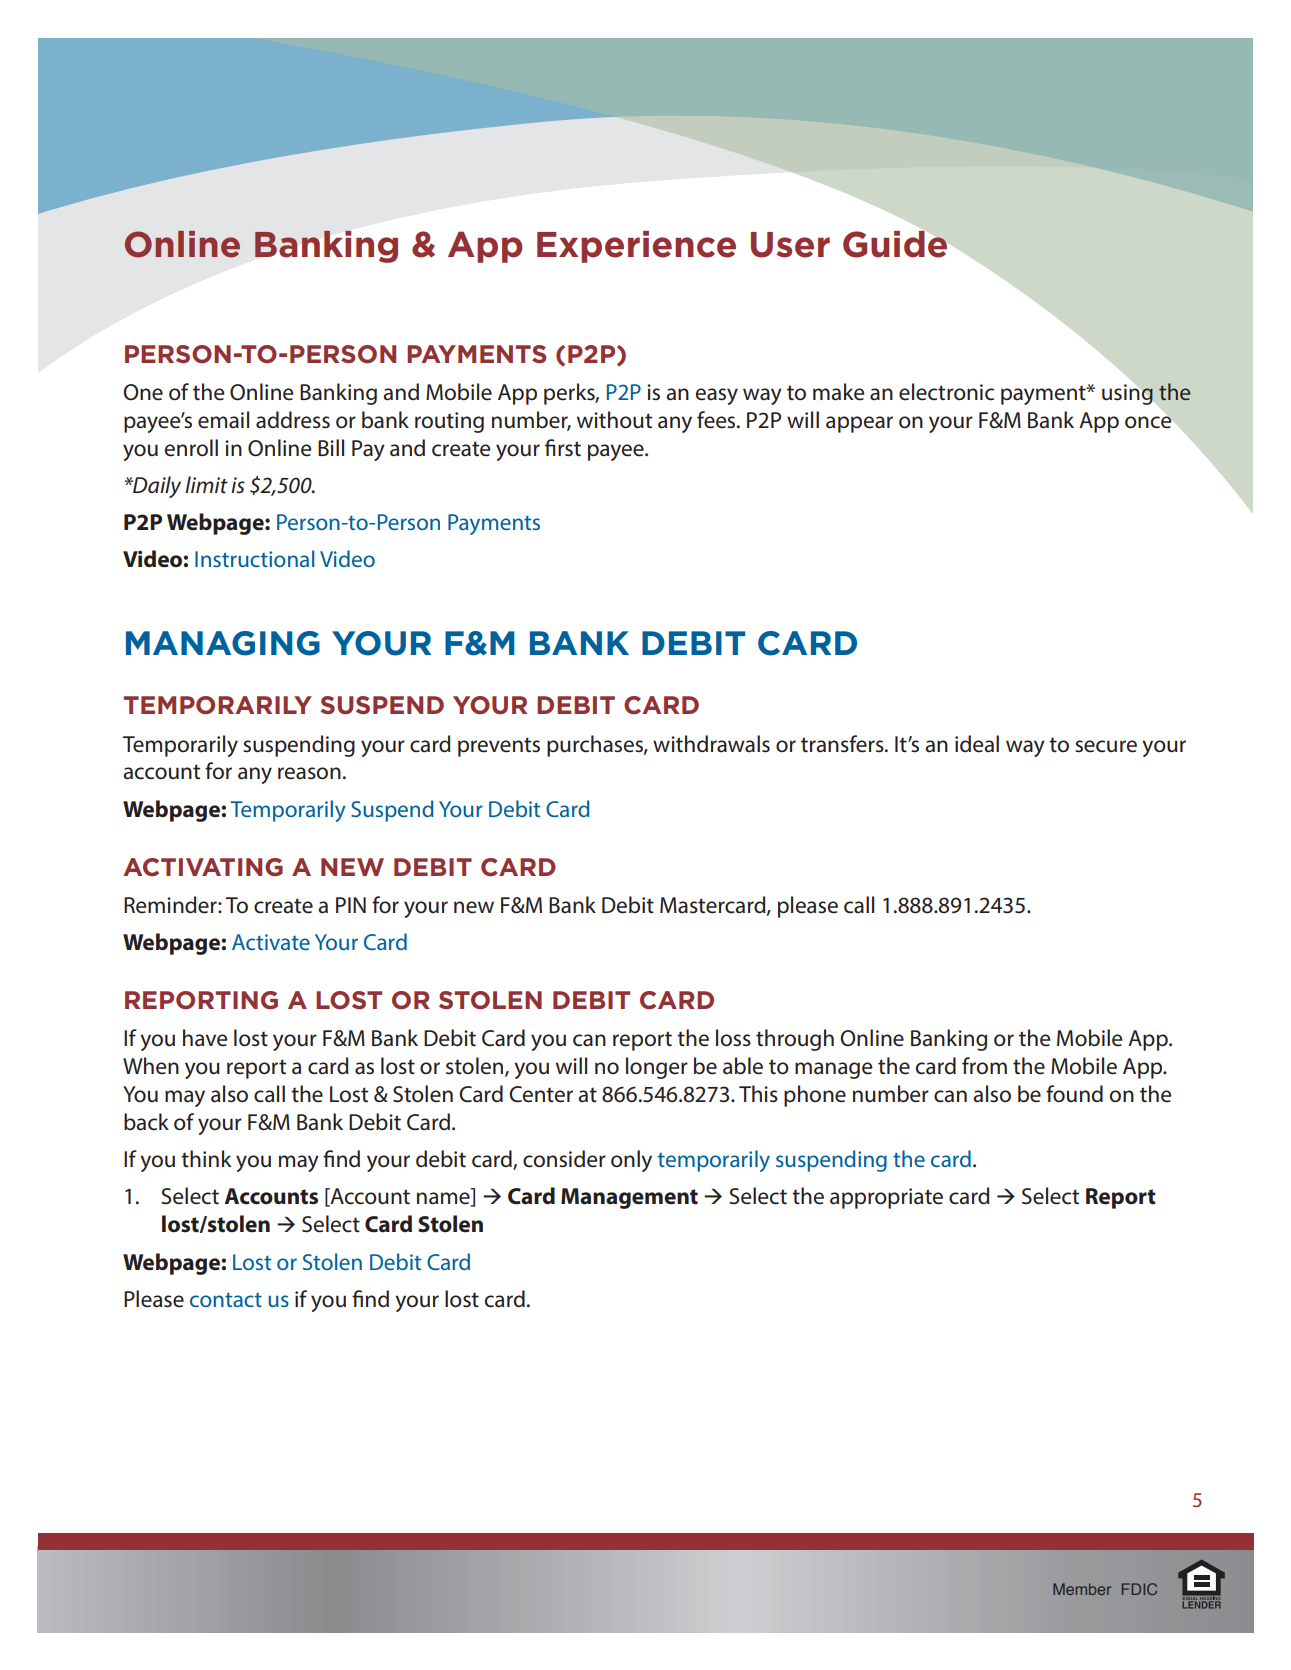 The width and height of the image is (1291, 1670). I want to click on from, so click(984, 1066).
